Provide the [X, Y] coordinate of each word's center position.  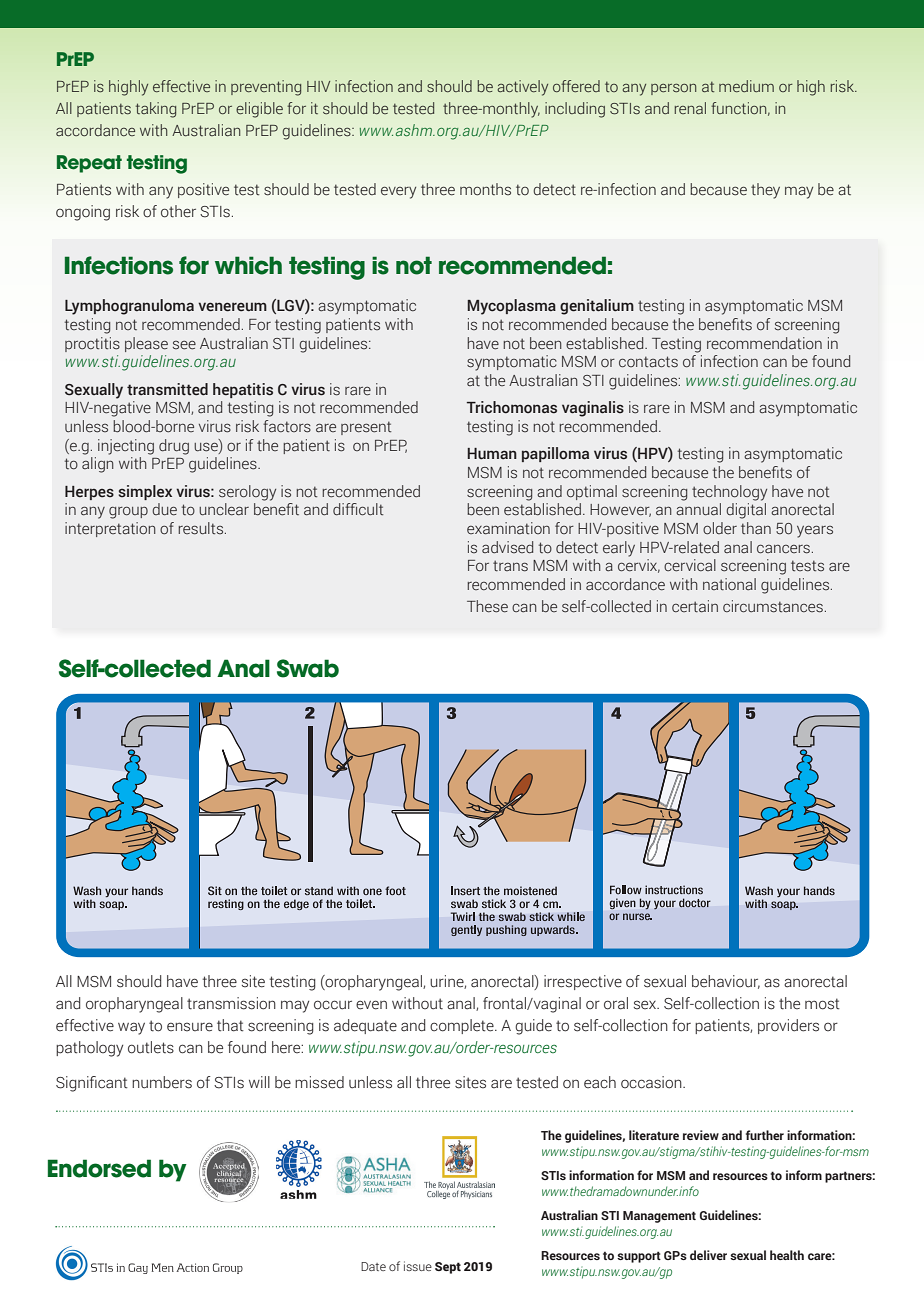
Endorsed [99, 1168]
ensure [190, 1027]
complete [463, 1026]
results [200, 528]
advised [507, 547]
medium [746, 86]
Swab [308, 668]
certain [695, 606]
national [729, 584]
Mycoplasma [511, 307]
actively [523, 88]
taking [156, 110]
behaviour [726, 982]
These [487, 606]
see [184, 345]
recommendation [764, 343]
